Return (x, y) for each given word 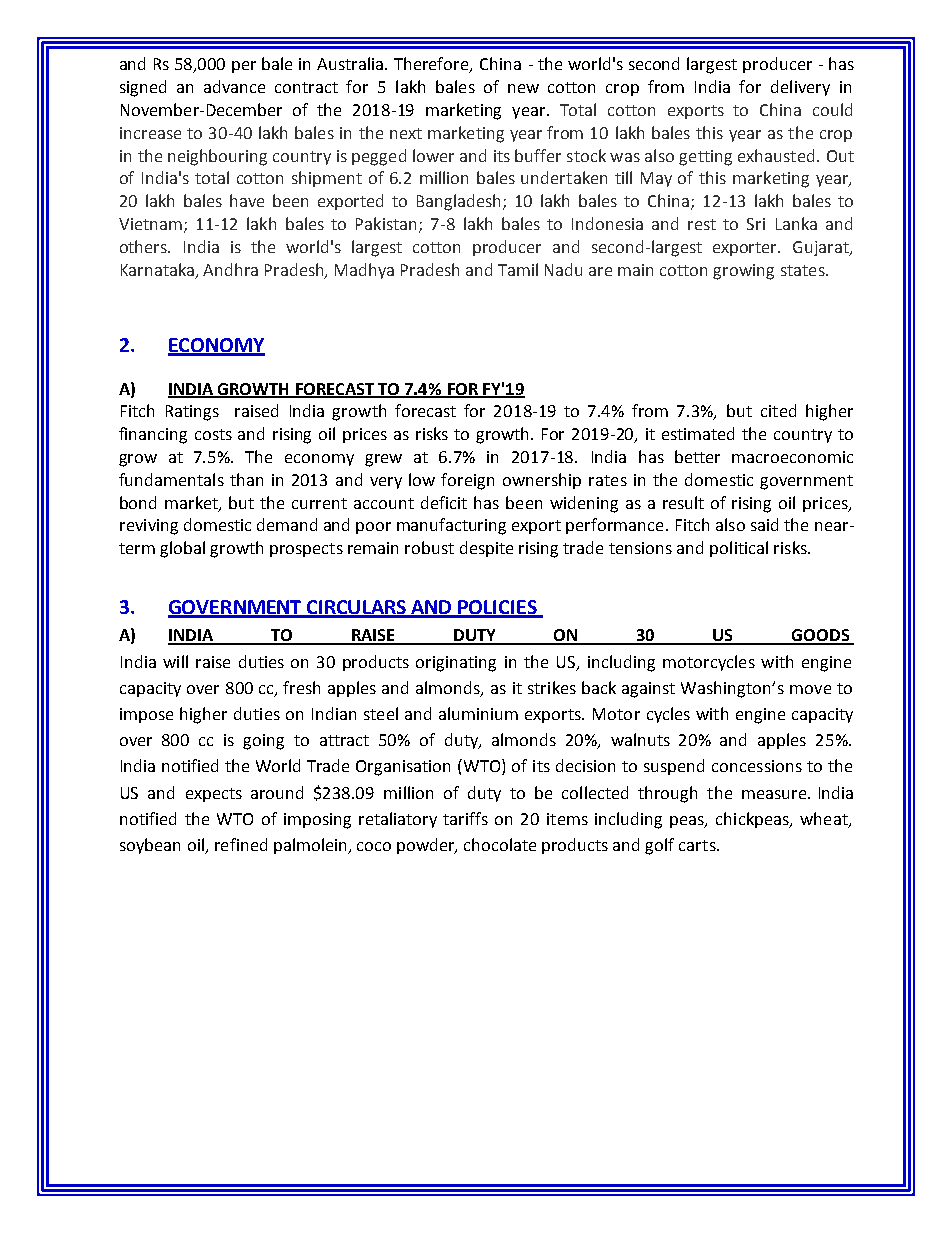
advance (234, 86)
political (739, 549)
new (523, 88)
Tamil (518, 269)
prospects (306, 550)
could (832, 109)
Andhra (230, 269)
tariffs (465, 818)
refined (241, 844)
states (804, 270)
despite (486, 549)
